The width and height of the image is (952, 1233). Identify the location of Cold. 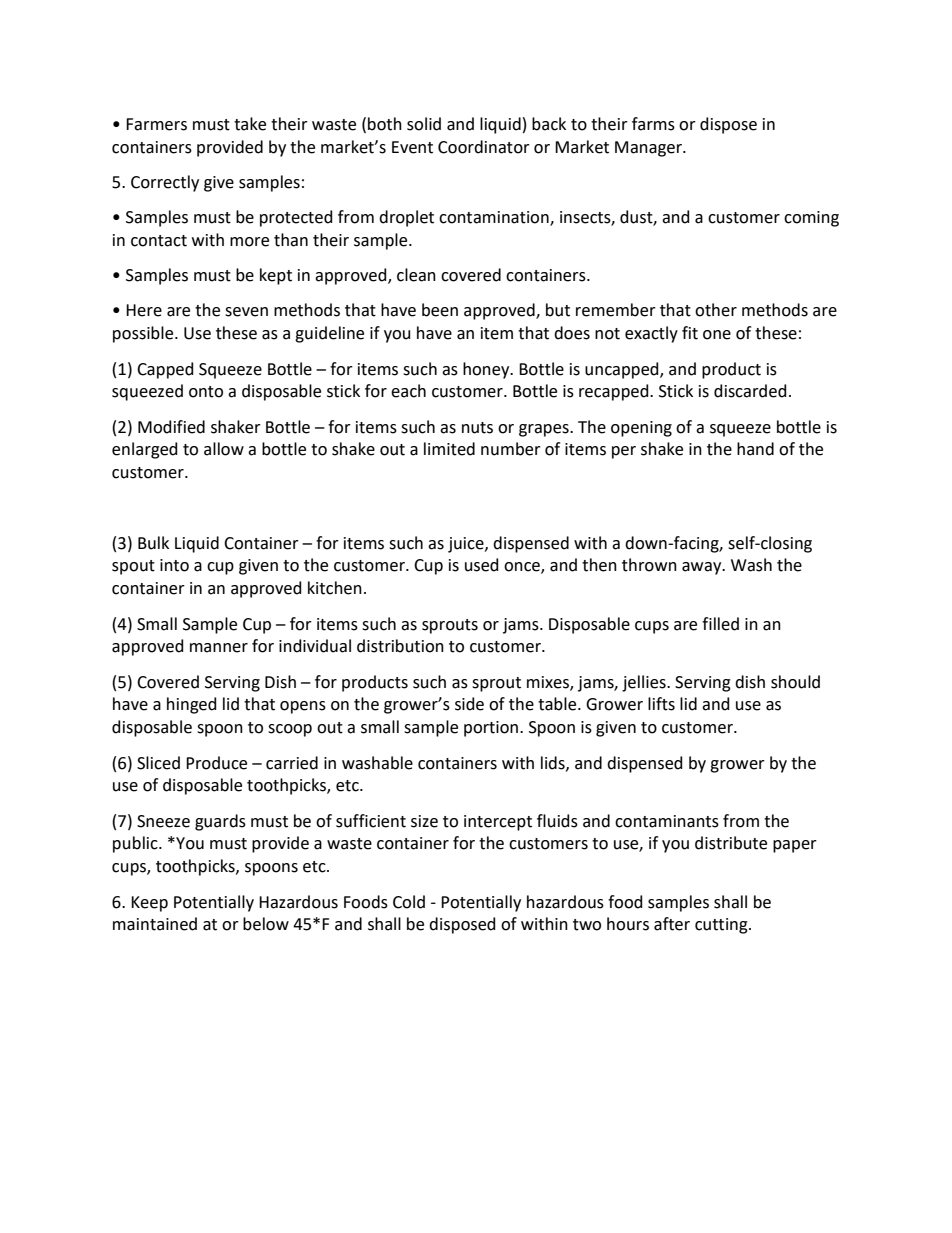
(409, 902).
